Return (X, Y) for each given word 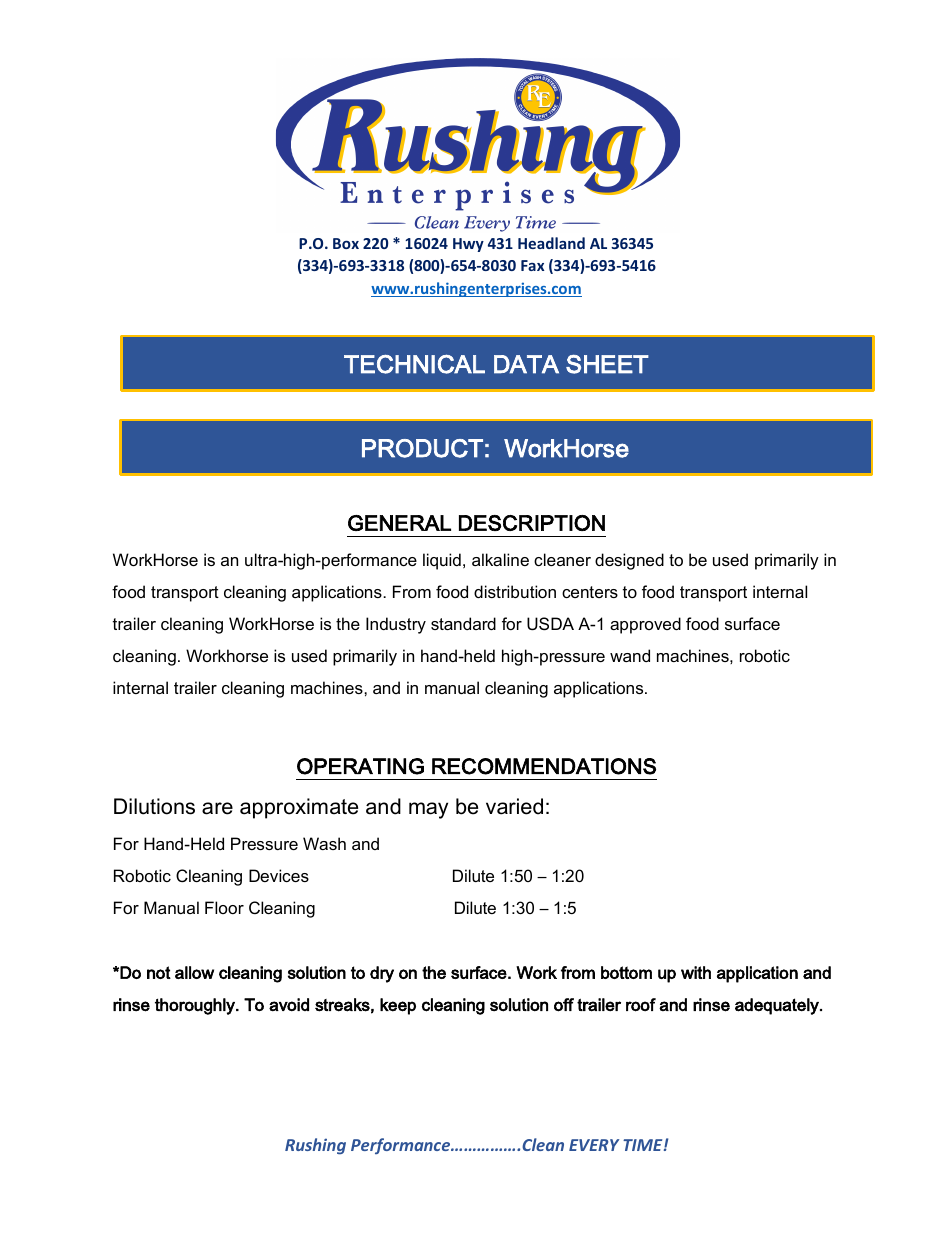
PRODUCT (422, 448)
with (696, 972)
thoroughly (196, 1006)
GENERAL (399, 523)
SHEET (607, 364)
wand (630, 655)
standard (463, 623)
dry (382, 974)
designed (629, 561)
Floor (224, 907)
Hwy (468, 245)
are (217, 808)
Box (346, 243)
